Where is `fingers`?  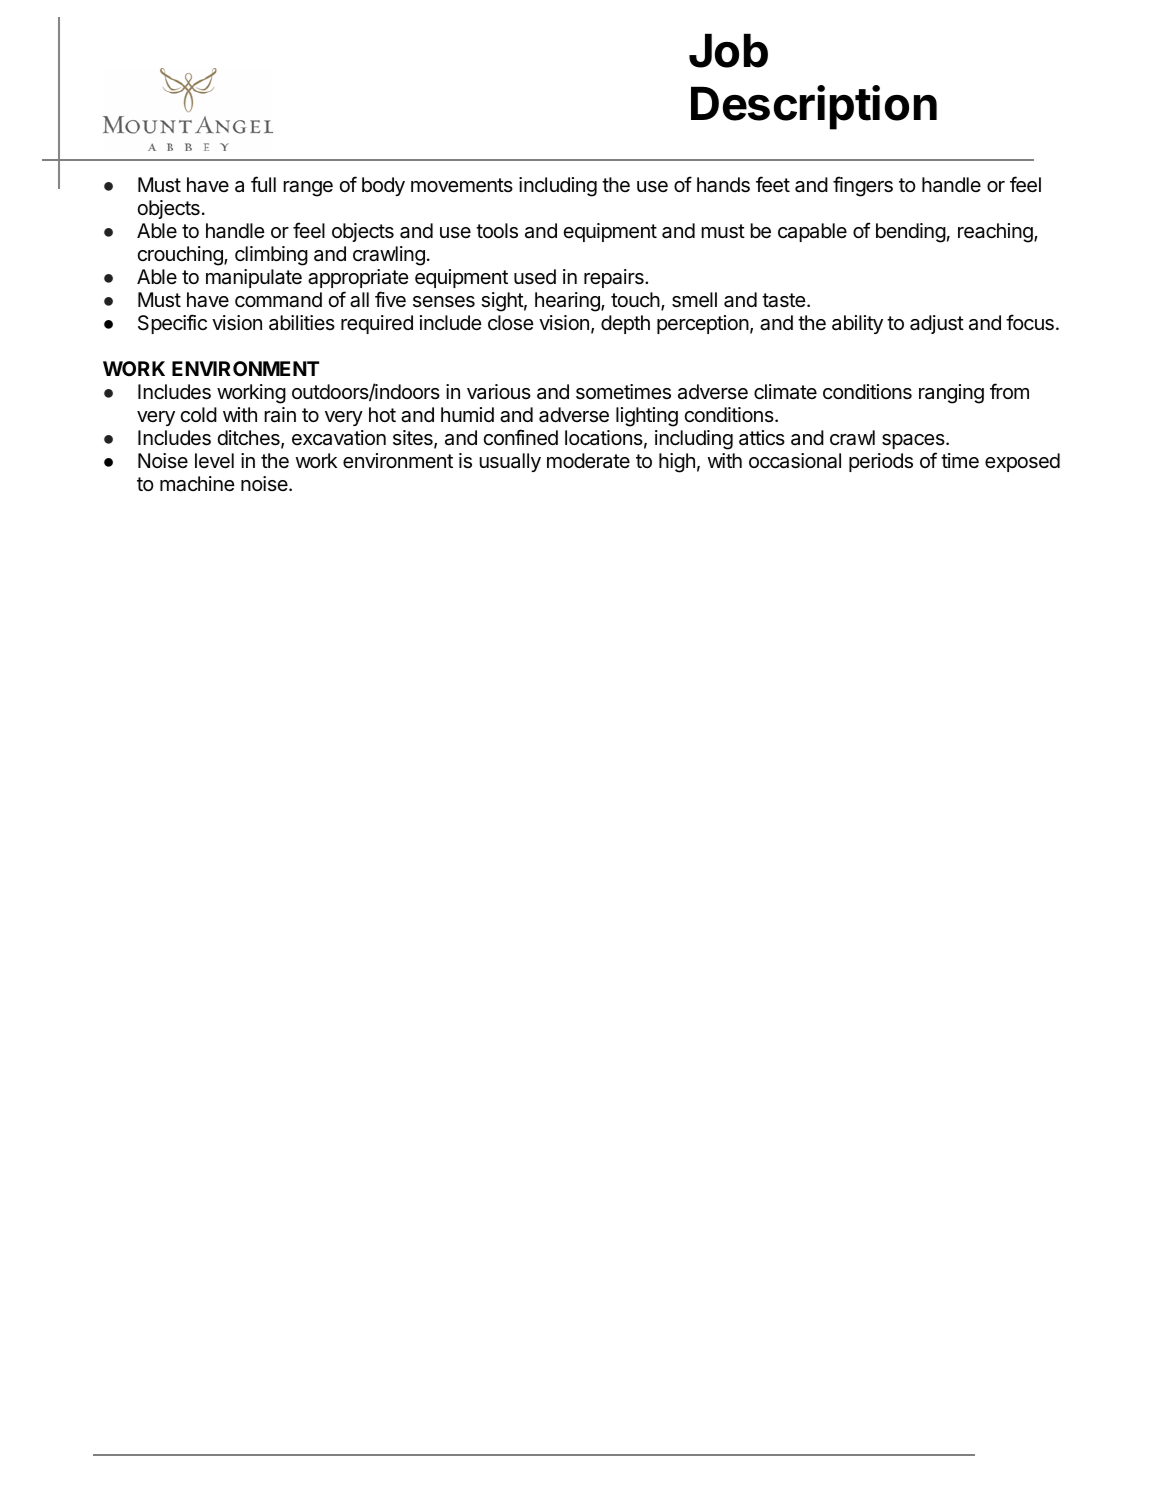
fingers is located at coordinates (863, 186).
